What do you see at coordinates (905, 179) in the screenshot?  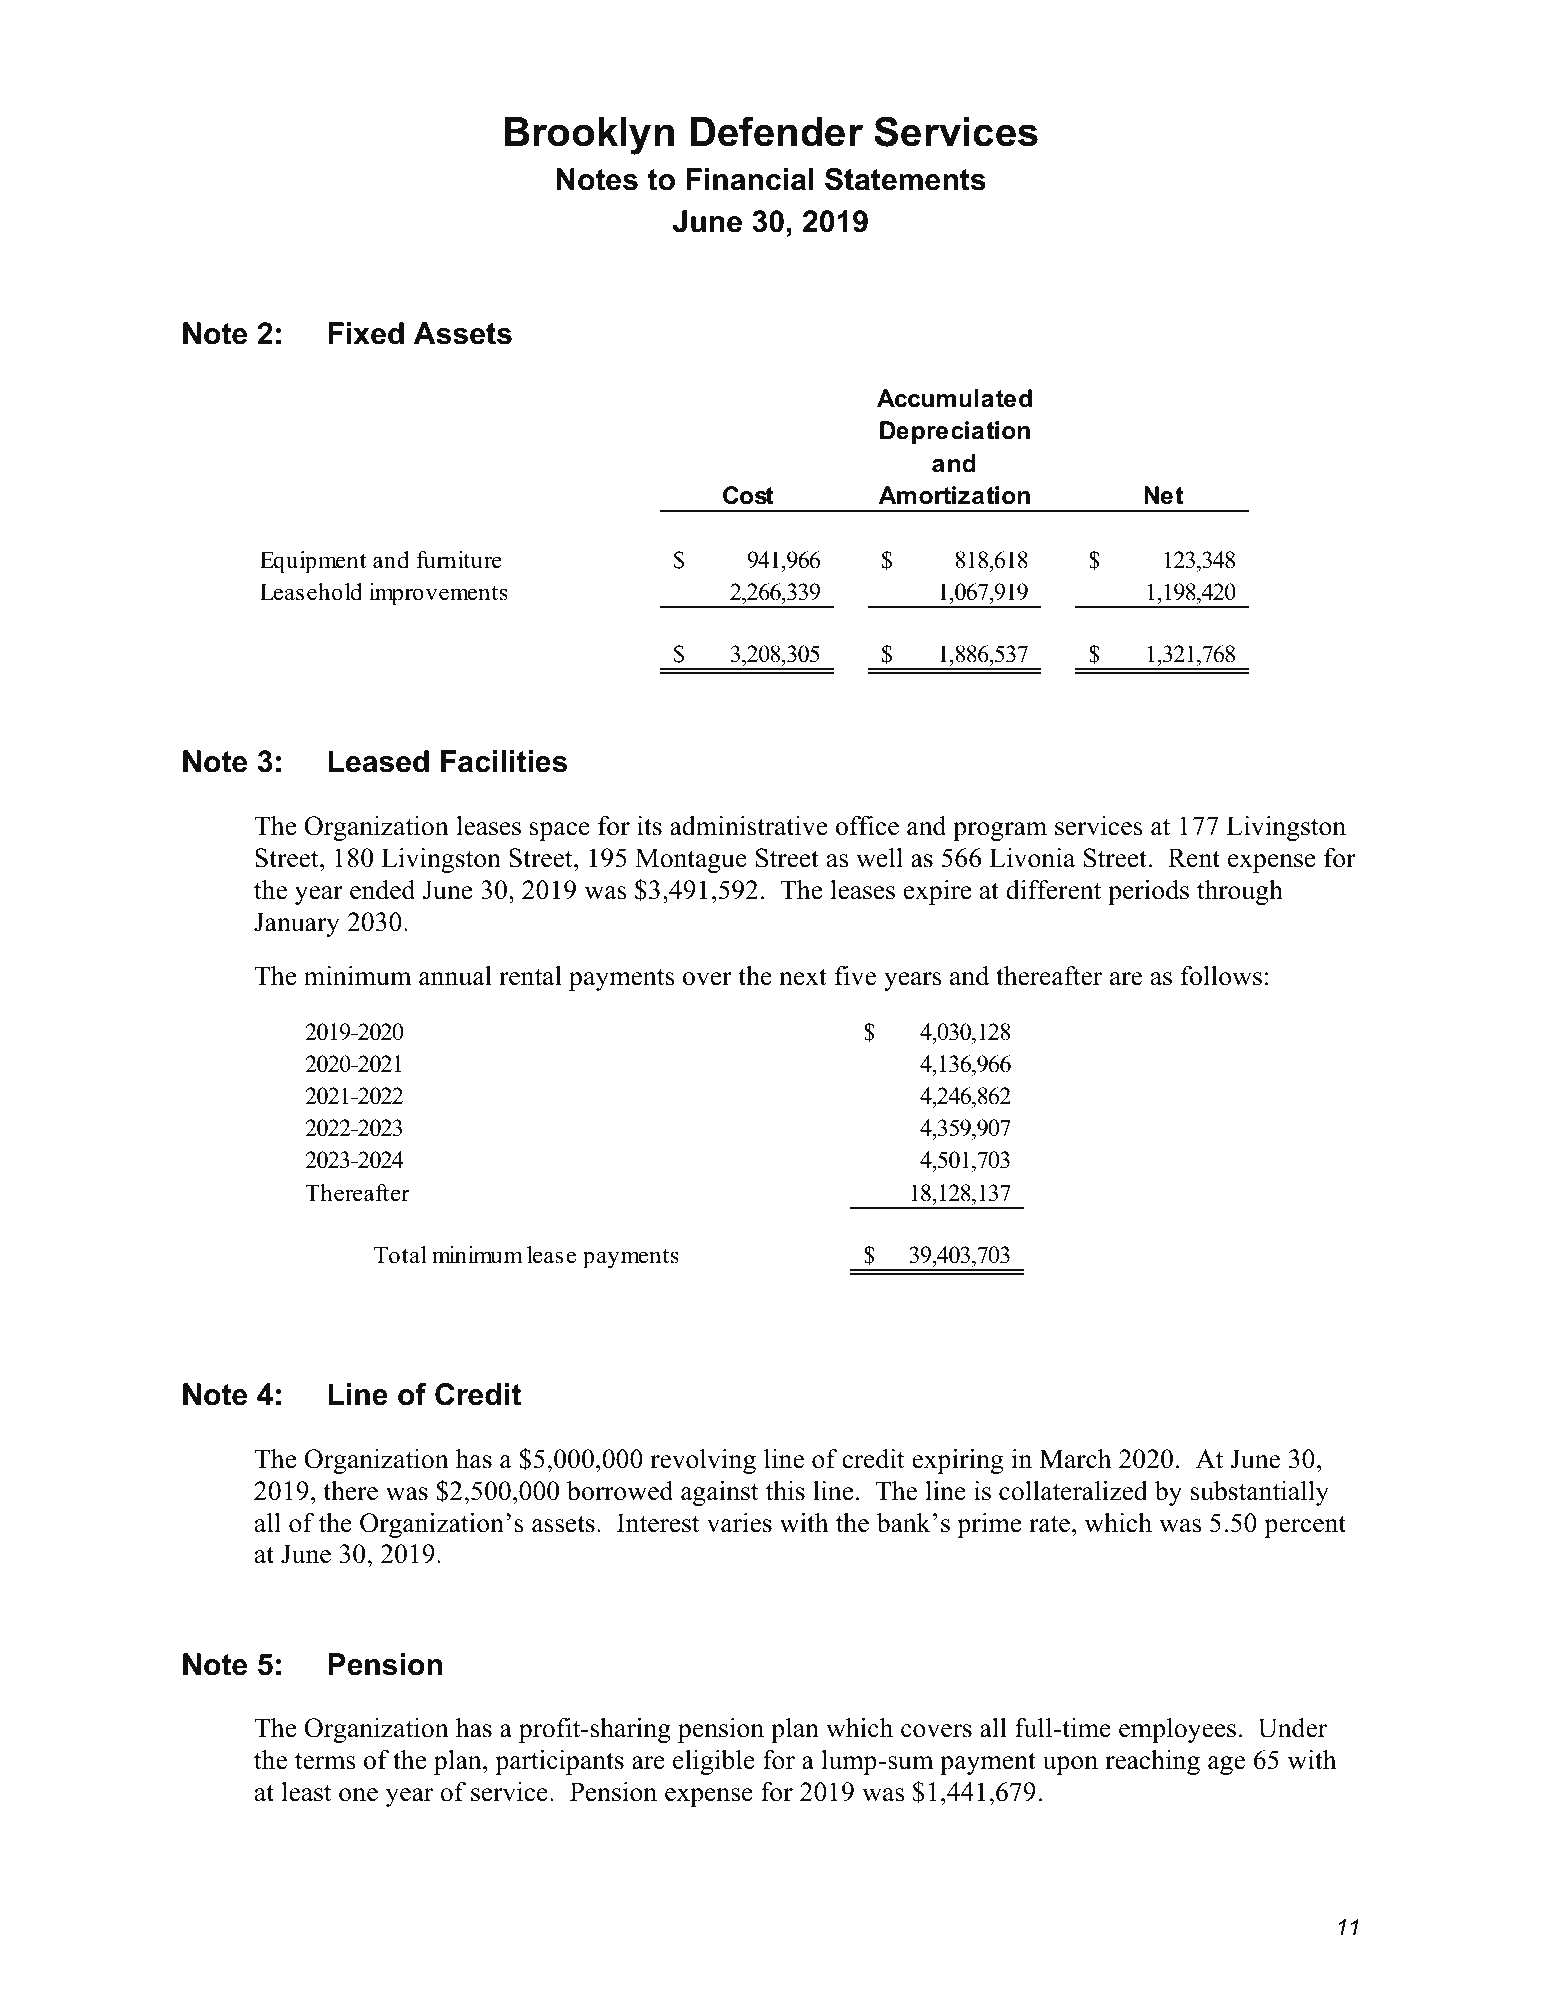 I see `Statements` at bounding box center [905, 179].
